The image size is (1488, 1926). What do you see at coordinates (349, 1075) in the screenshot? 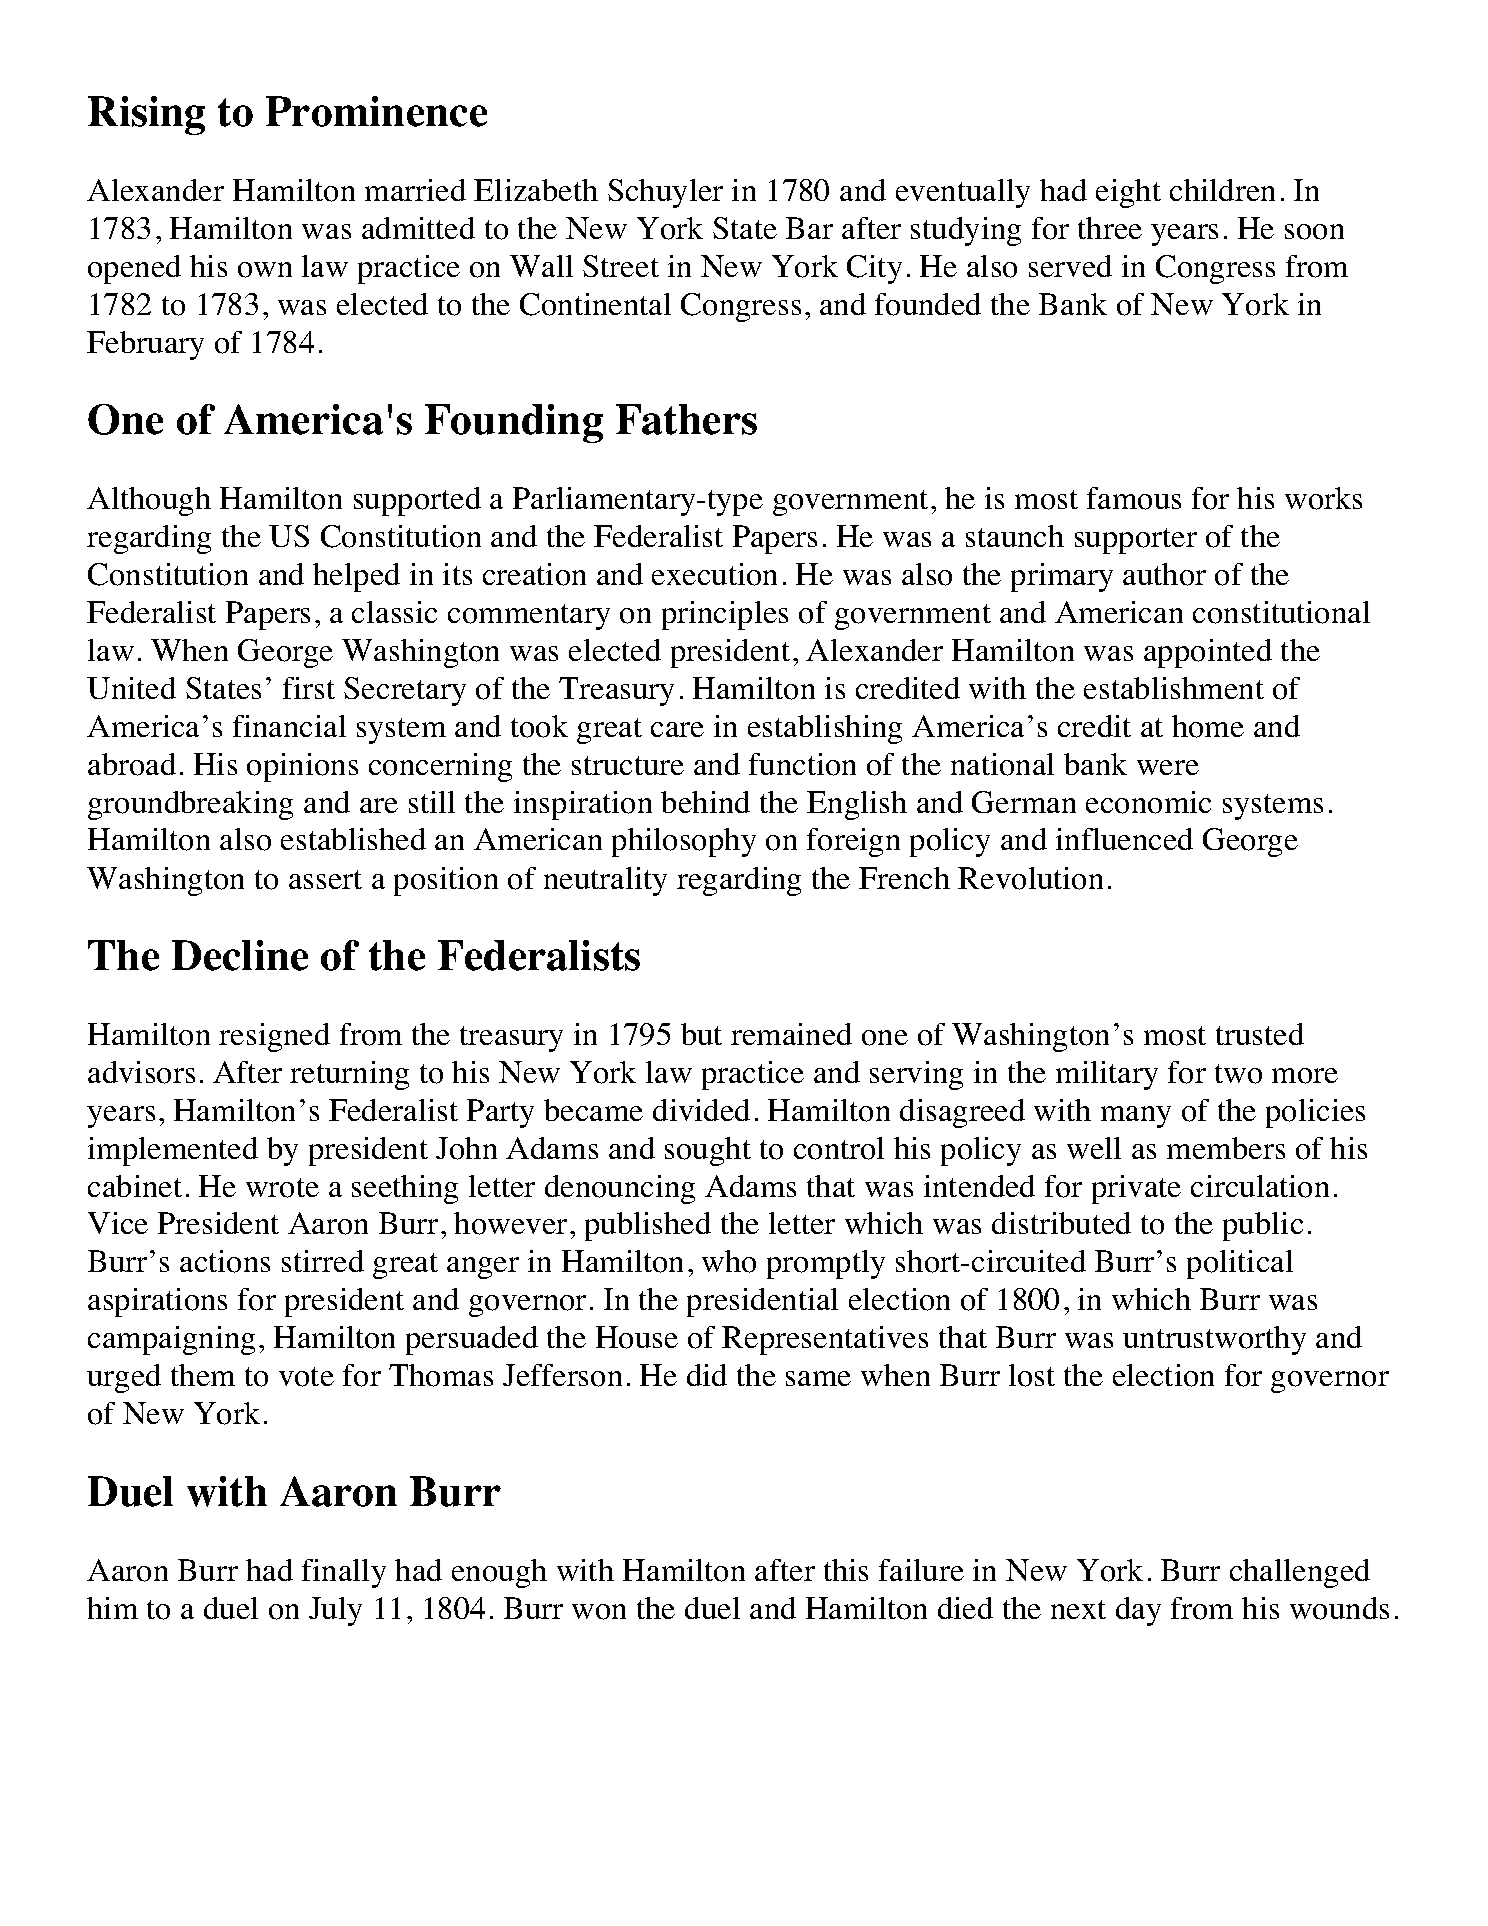
I see `returning` at bounding box center [349, 1075].
